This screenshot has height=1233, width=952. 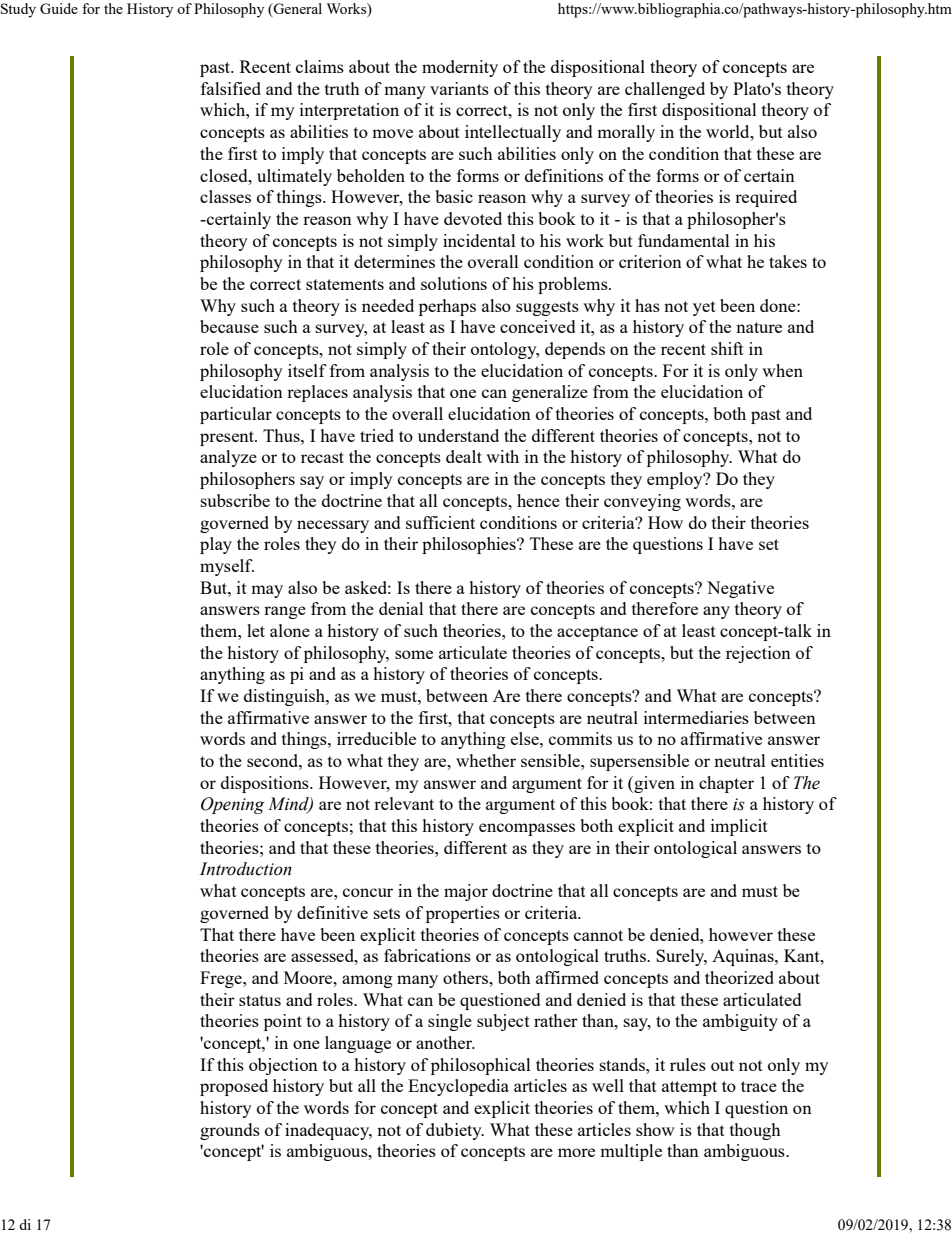 I want to click on chapter, so click(x=726, y=784).
